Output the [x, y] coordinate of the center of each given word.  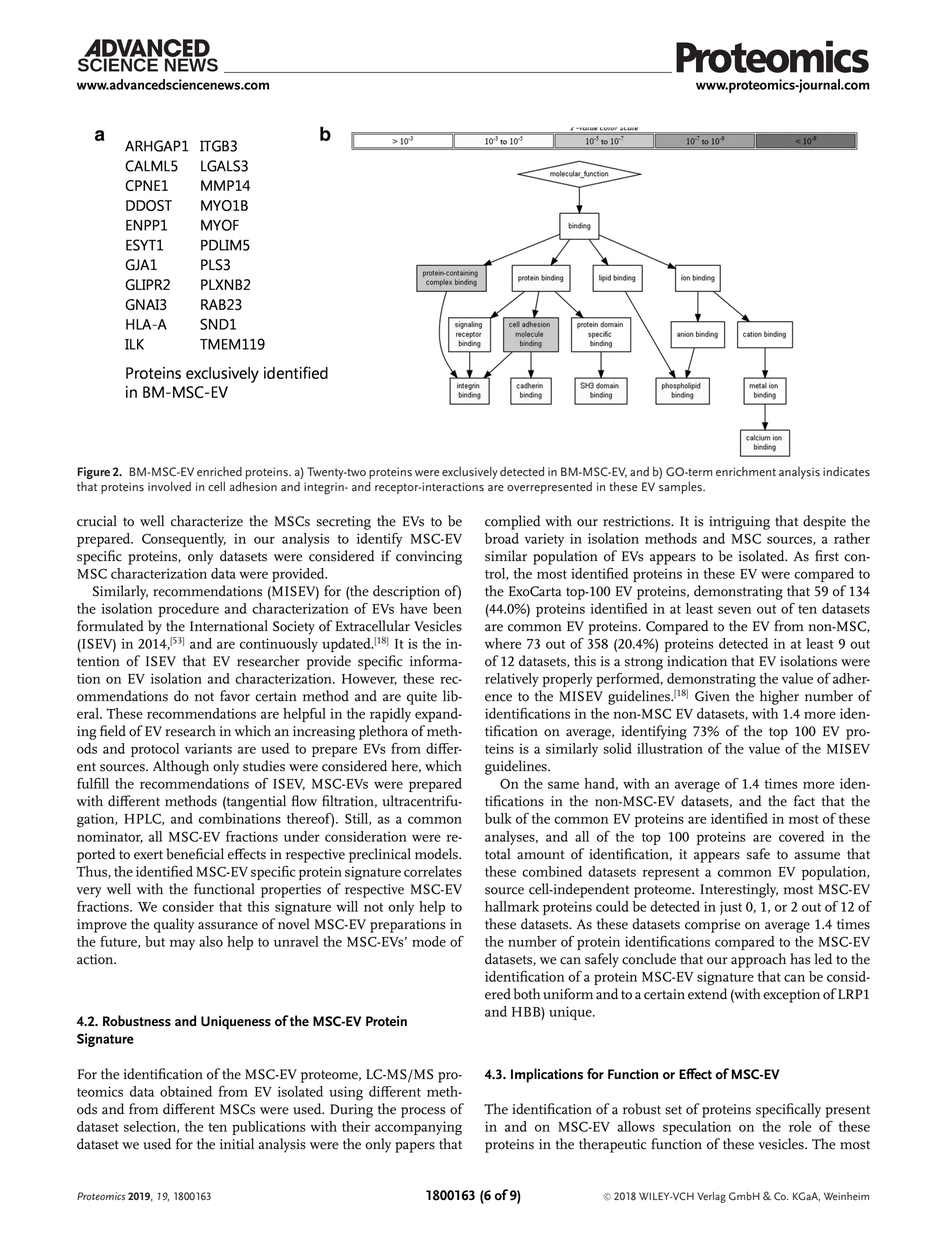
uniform [568, 994]
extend [707, 994]
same [563, 785]
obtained [186, 1091]
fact [804, 801]
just [731, 908]
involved [169, 486]
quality [174, 925]
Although [181, 767]
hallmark [512, 906]
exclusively [470, 472]
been [447, 608]
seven [734, 610]
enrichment [746, 472]
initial [237, 1144]
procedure [188, 610]
